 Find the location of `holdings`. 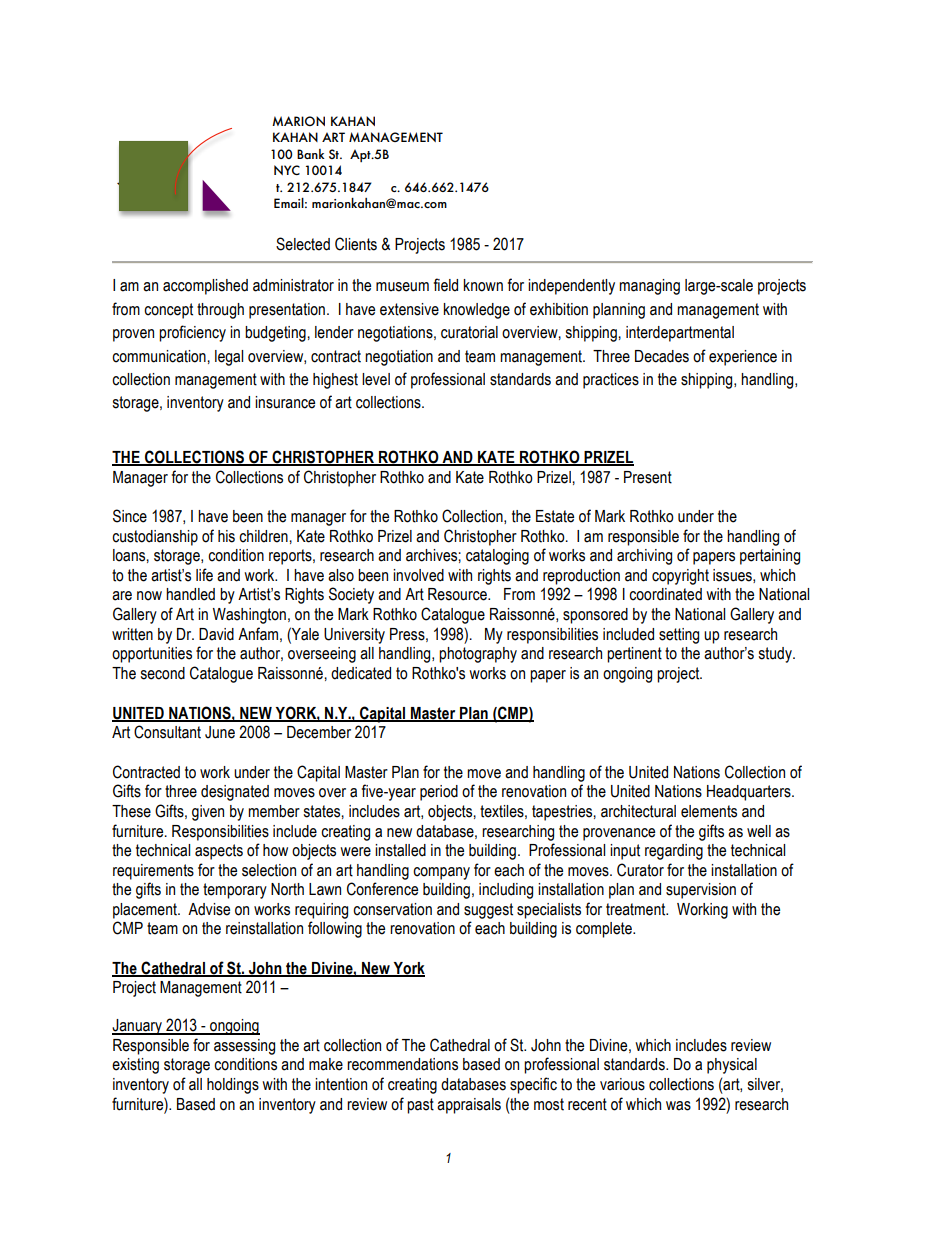

holdings is located at coordinates (233, 1086).
